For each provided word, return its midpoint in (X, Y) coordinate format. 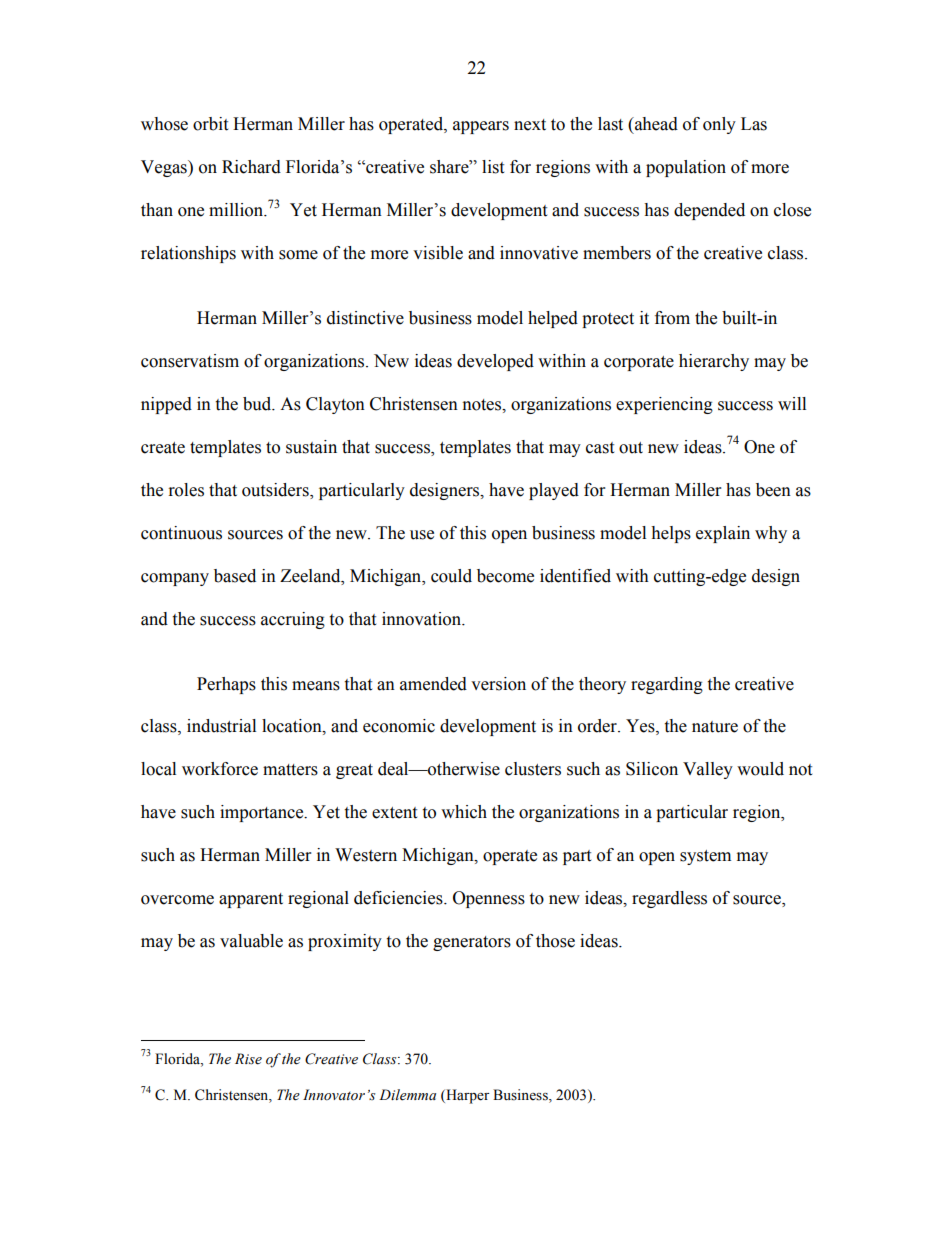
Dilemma (407, 1095)
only (719, 125)
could (451, 576)
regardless (669, 899)
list (493, 167)
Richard (251, 167)
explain (723, 534)
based (235, 576)
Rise (248, 1059)
